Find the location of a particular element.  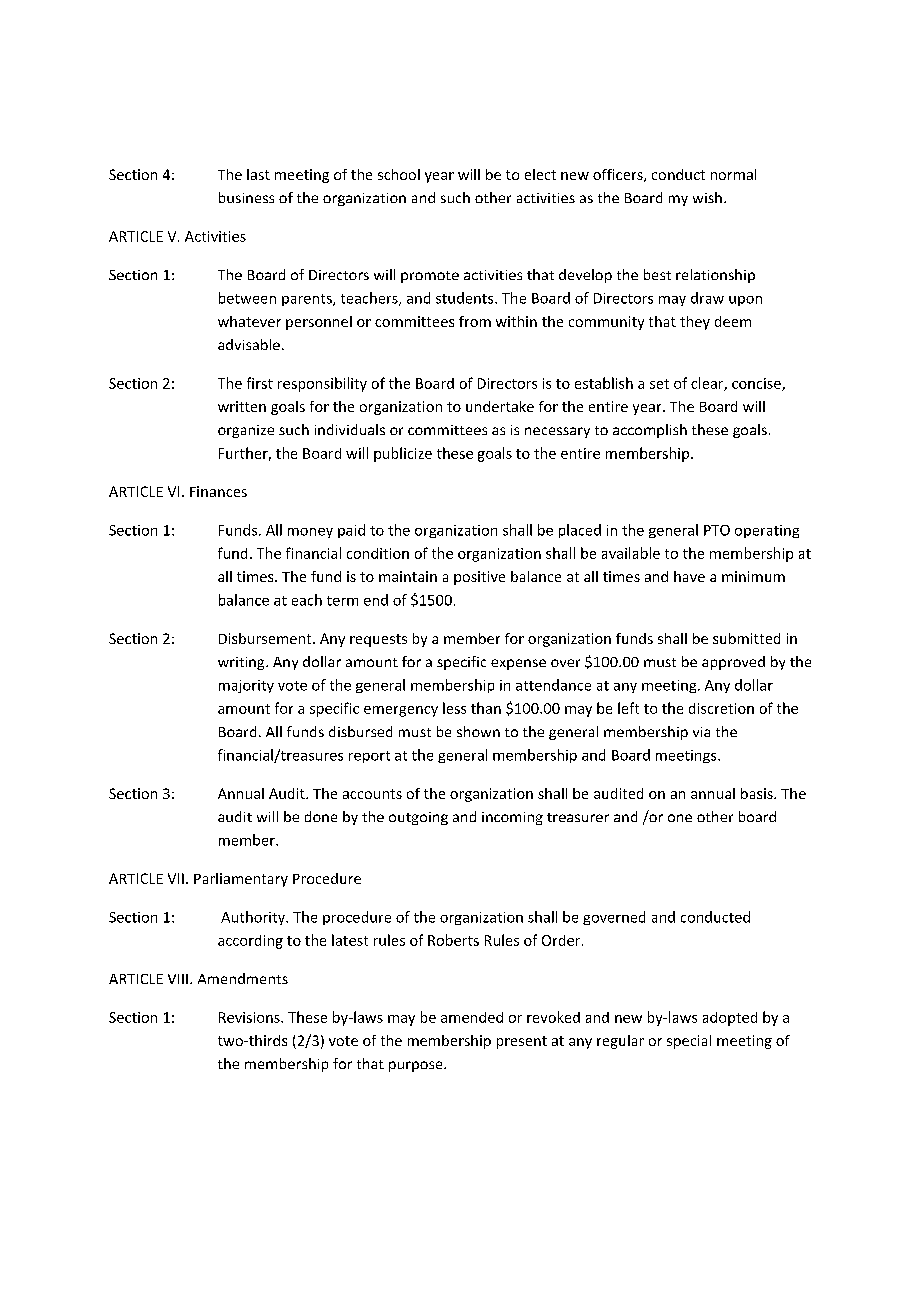

elect is located at coordinates (540, 174).
